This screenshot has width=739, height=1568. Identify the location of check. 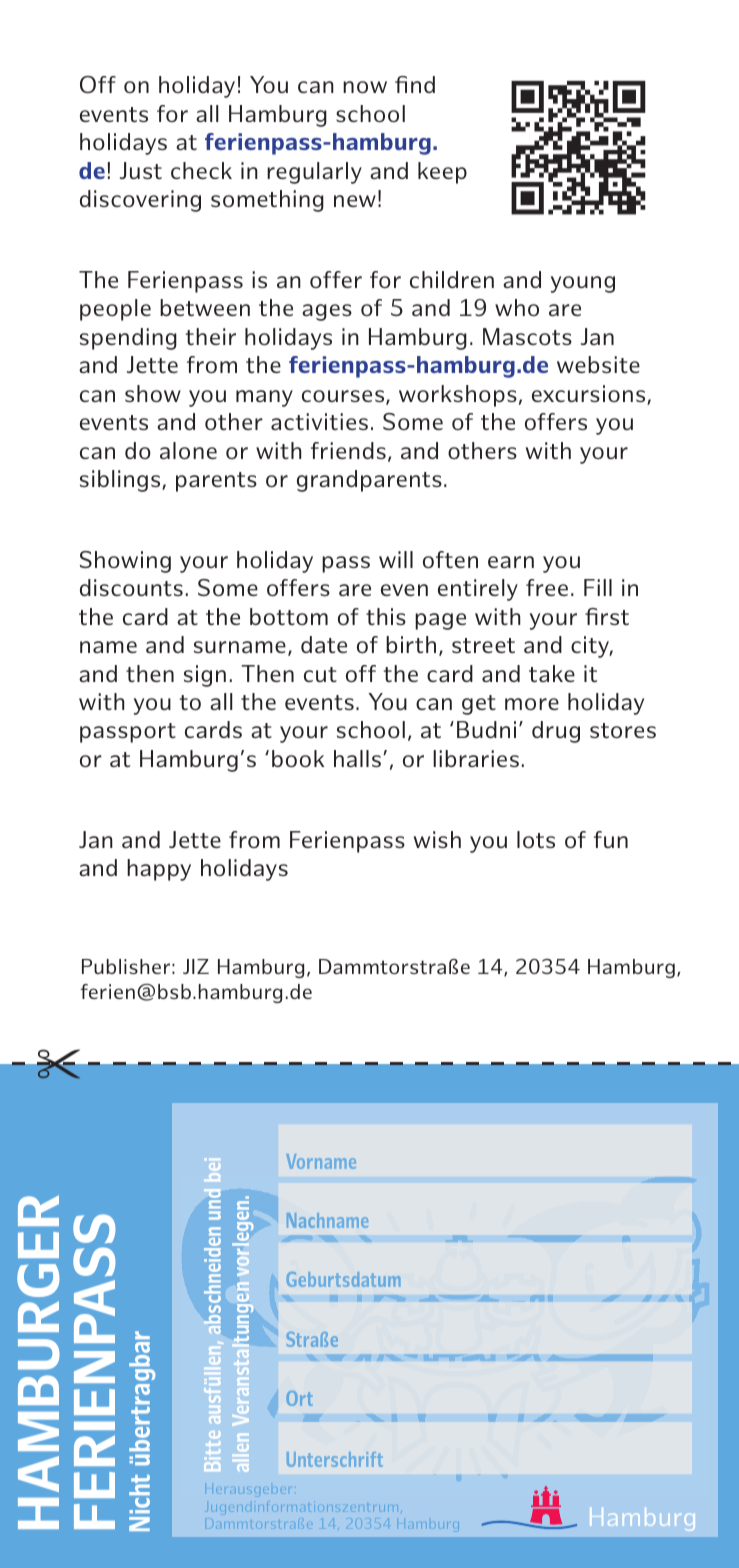
(201, 170).
